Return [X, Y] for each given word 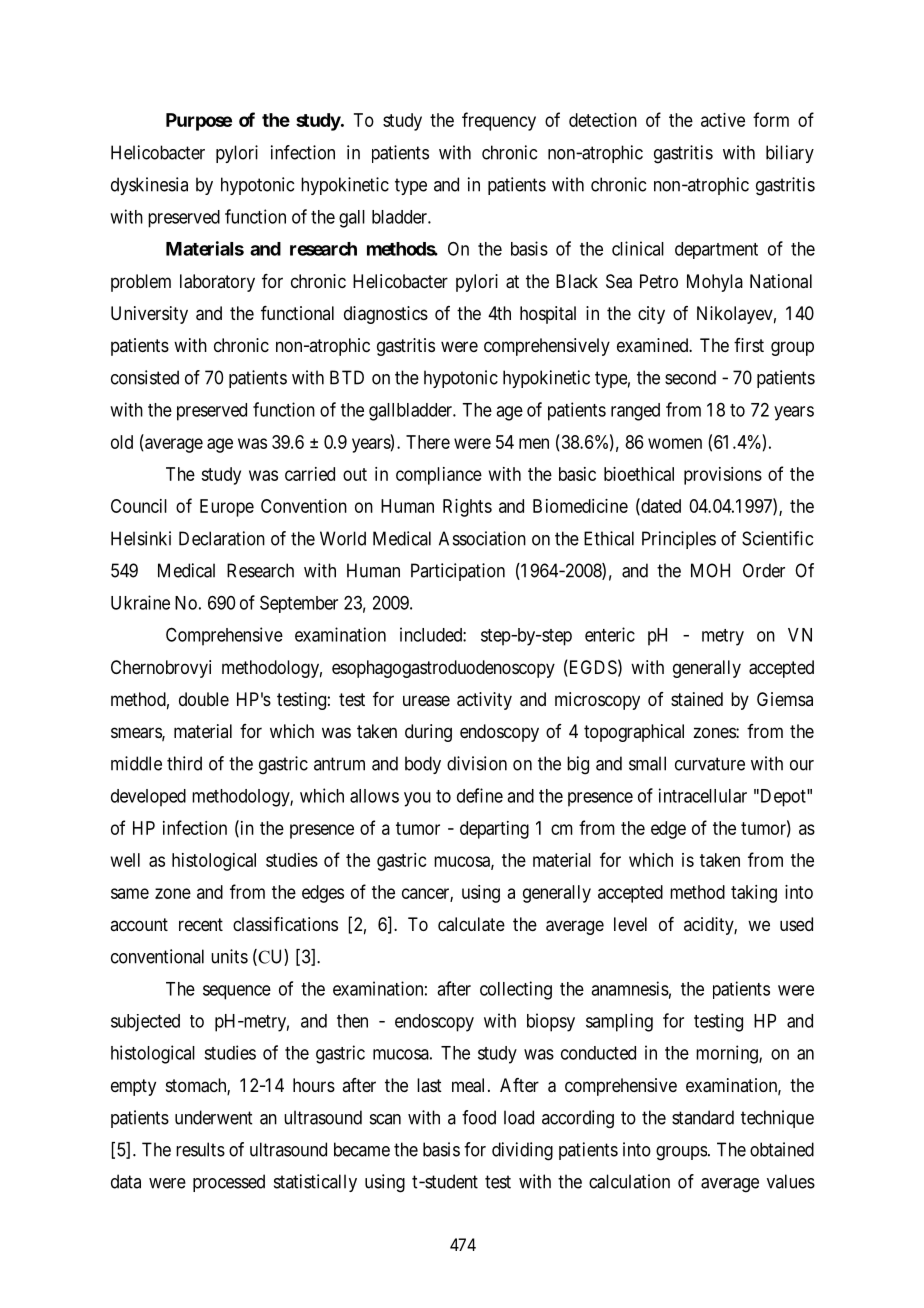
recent [201, 924]
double [204, 699]
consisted [145, 377]
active [723, 120]
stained [697, 699]
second [690, 377]
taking [754, 894]
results [200, 1149]
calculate [471, 924]
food [479, 1117]
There [428, 442]
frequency [499, 121]
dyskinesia [149, 186]
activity [484, 701]
